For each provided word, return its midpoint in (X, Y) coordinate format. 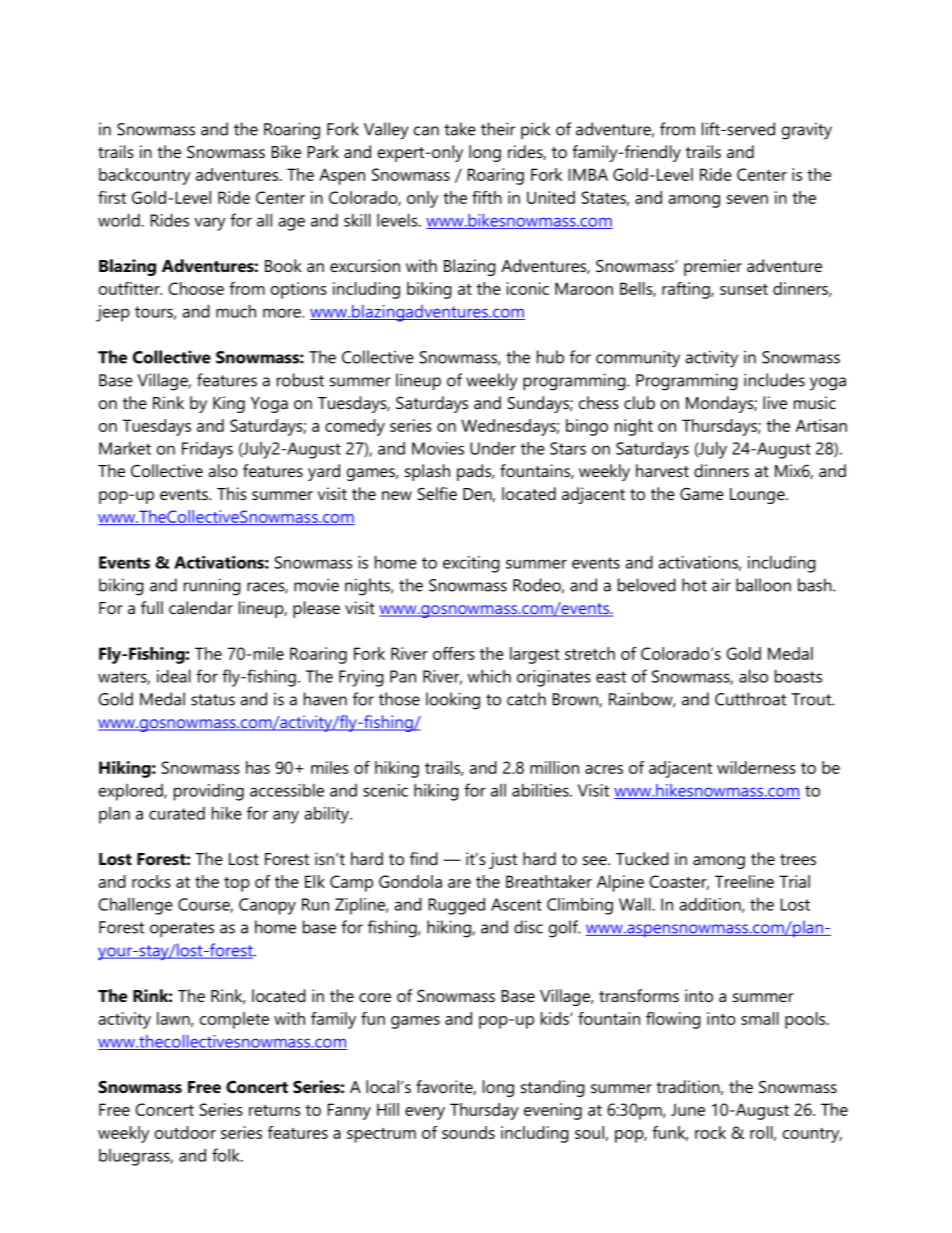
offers (454, 653)
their (498, 129)
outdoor (185, 1132)
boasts (798, 676)
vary (210, 224)
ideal (174, 676)
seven (747, 199)
